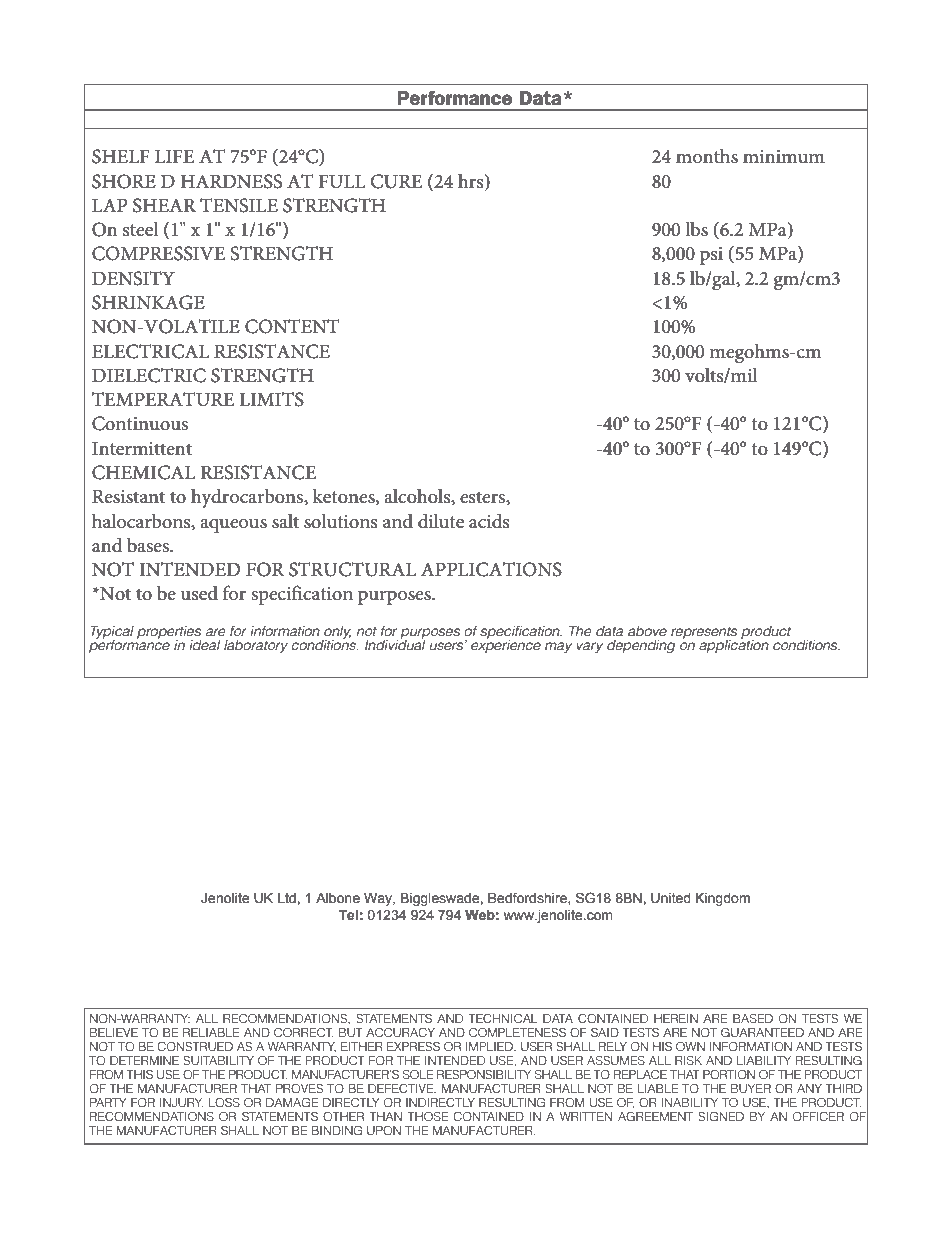  I want to click on minimum, so click(784, 156).
